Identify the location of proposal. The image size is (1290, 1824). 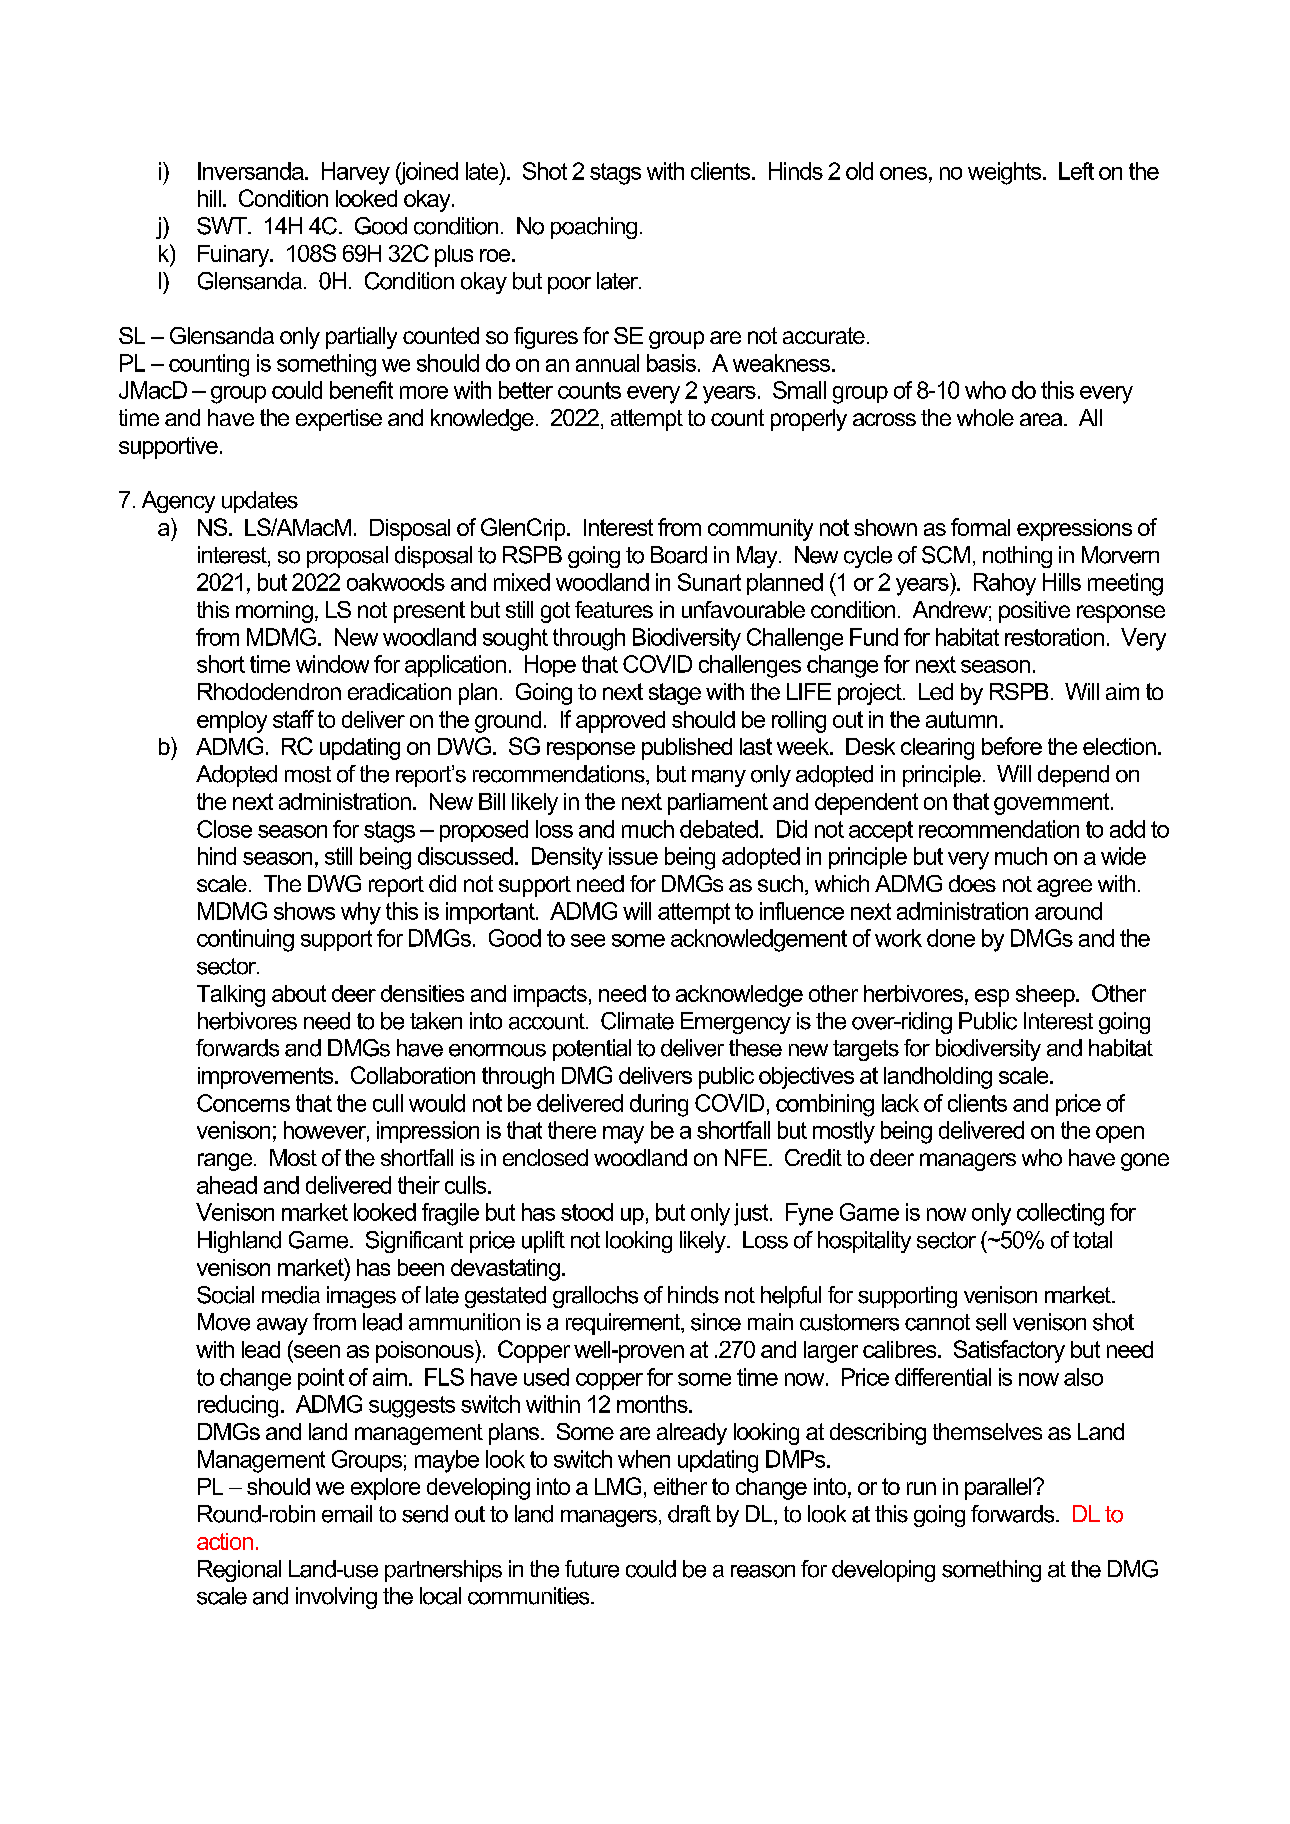
(347, 557).
